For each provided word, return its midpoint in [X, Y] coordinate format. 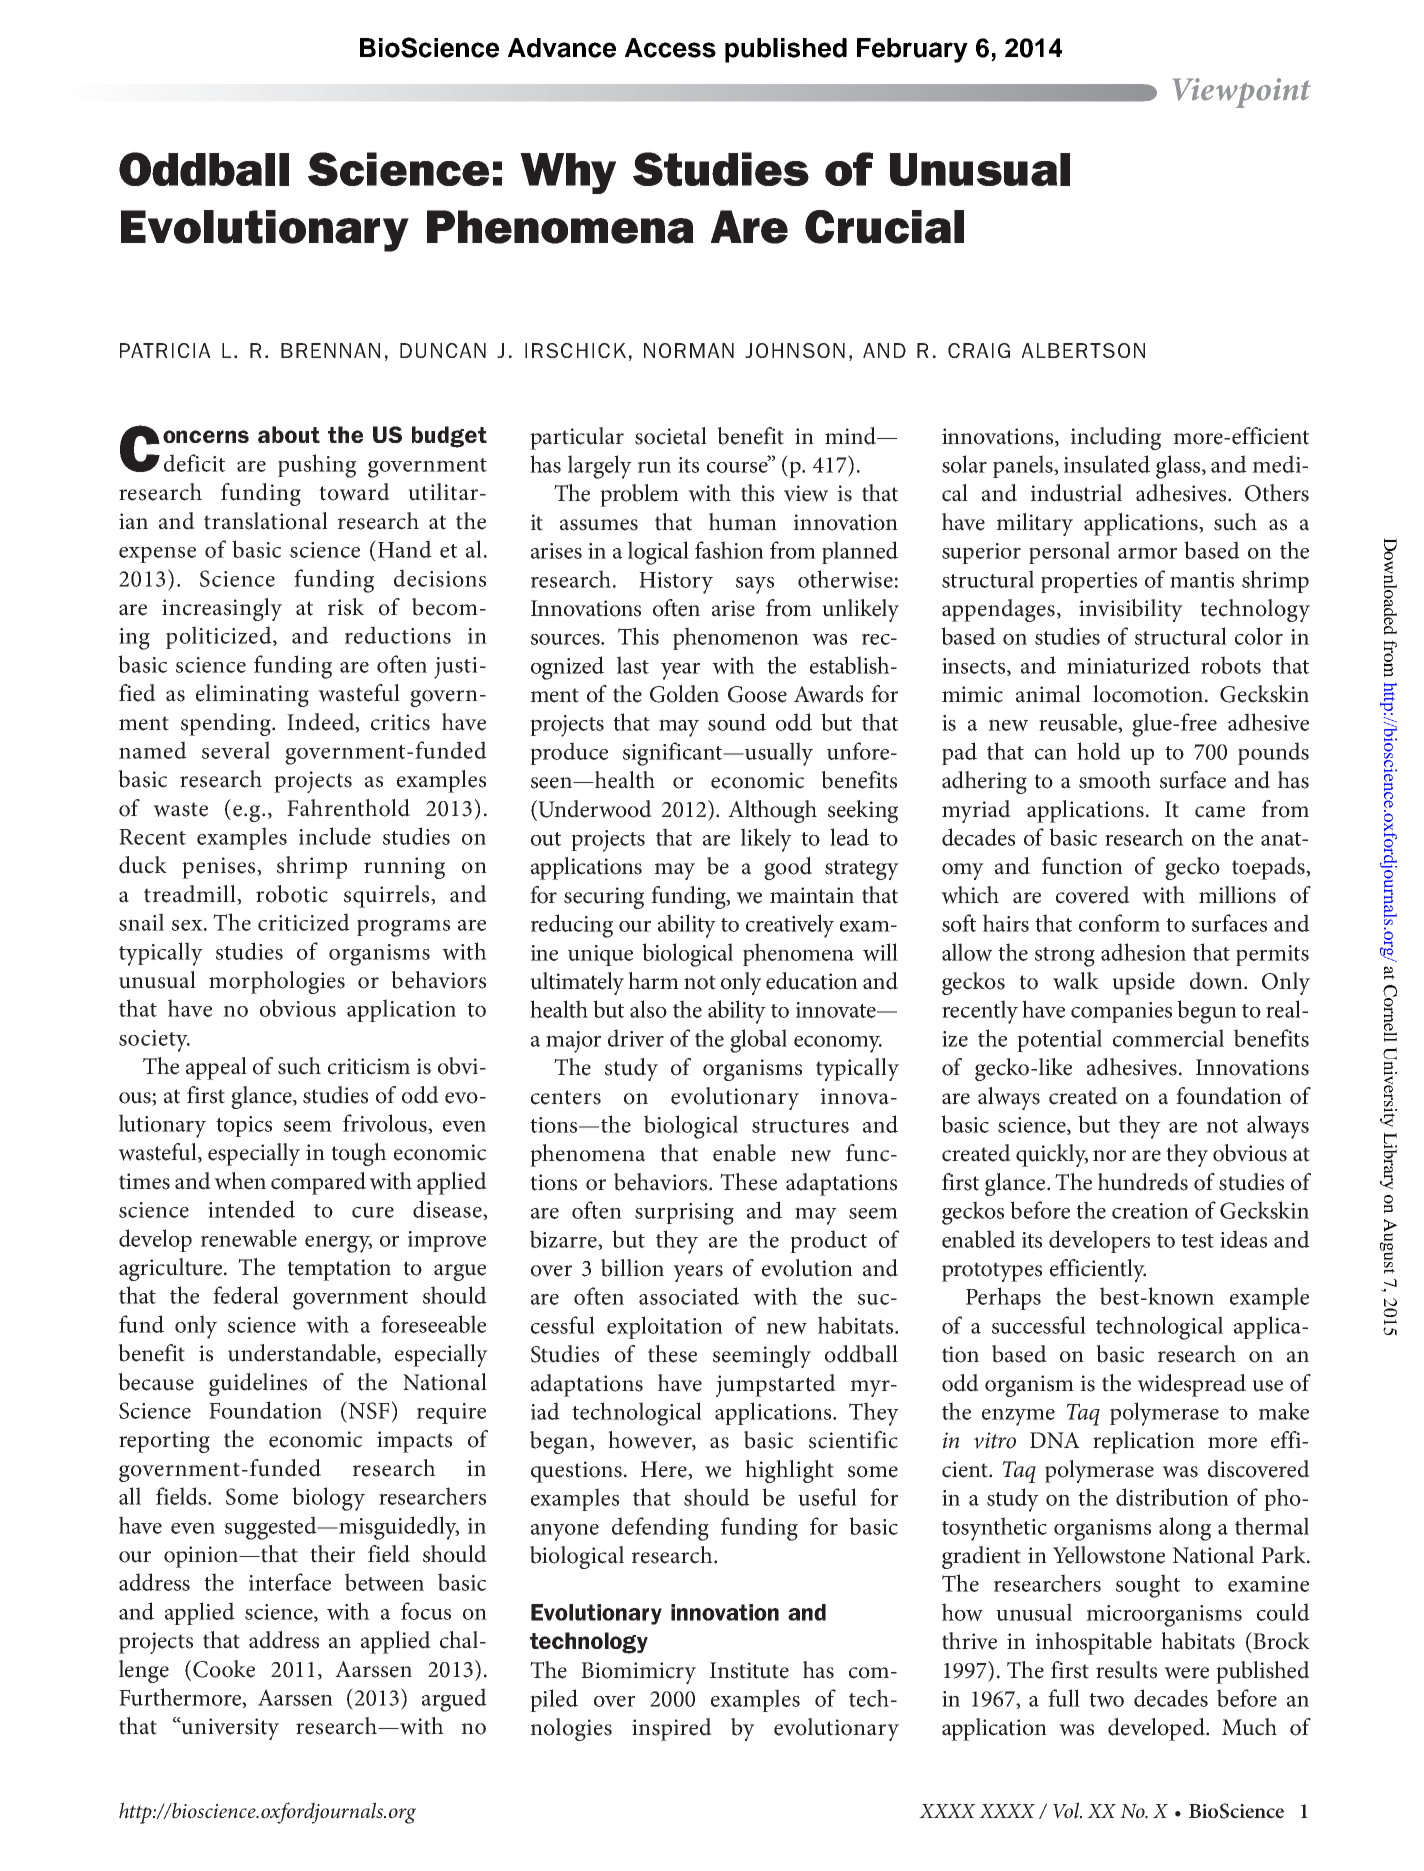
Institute [749, 1670]
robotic [292, 894]
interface [290, 1582]
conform [1119, 923]
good [788, 868]
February [912, 50]
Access [670, 48]
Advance [562, 48]
